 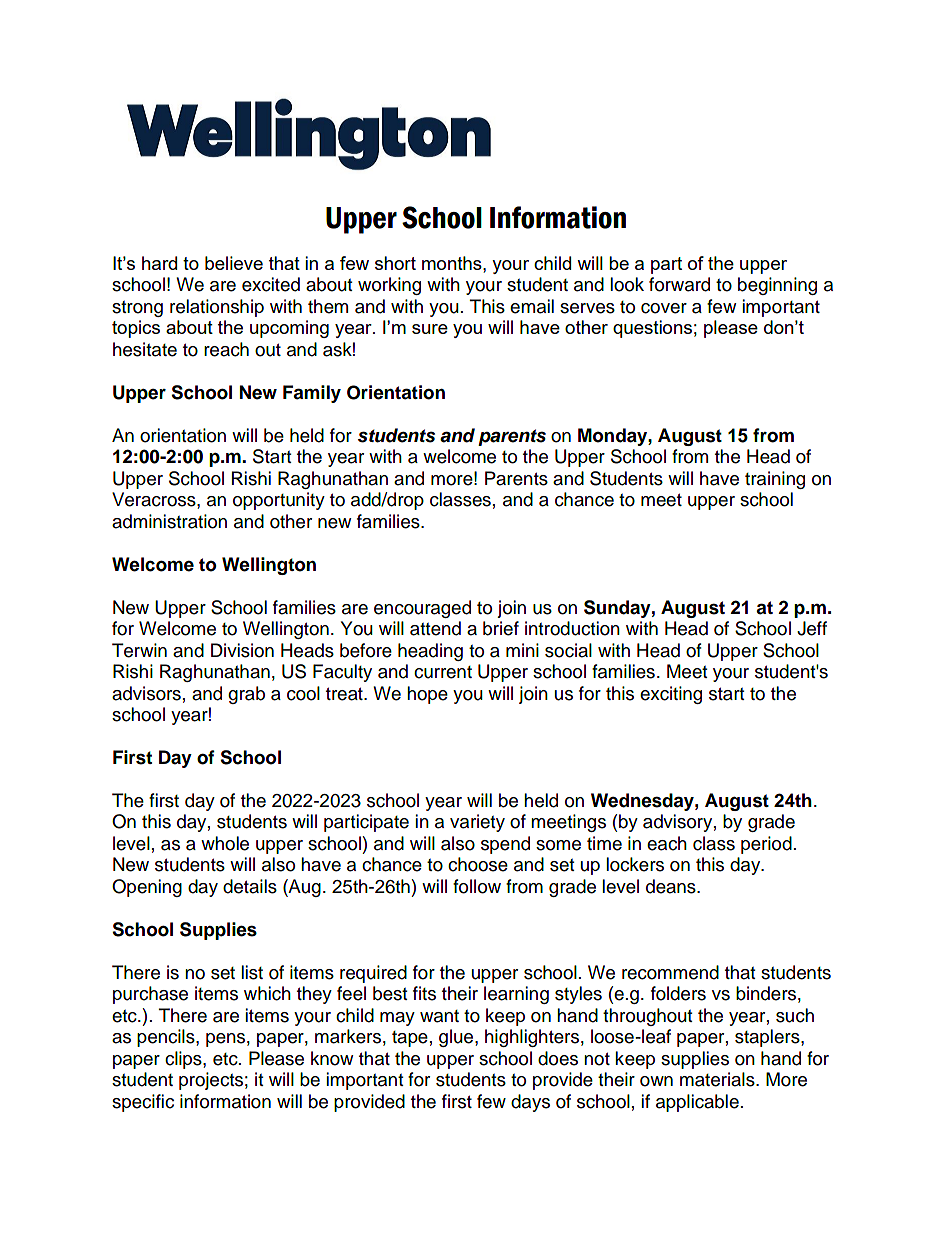 I want to click on opportunity, so click(x=279, y=501).
